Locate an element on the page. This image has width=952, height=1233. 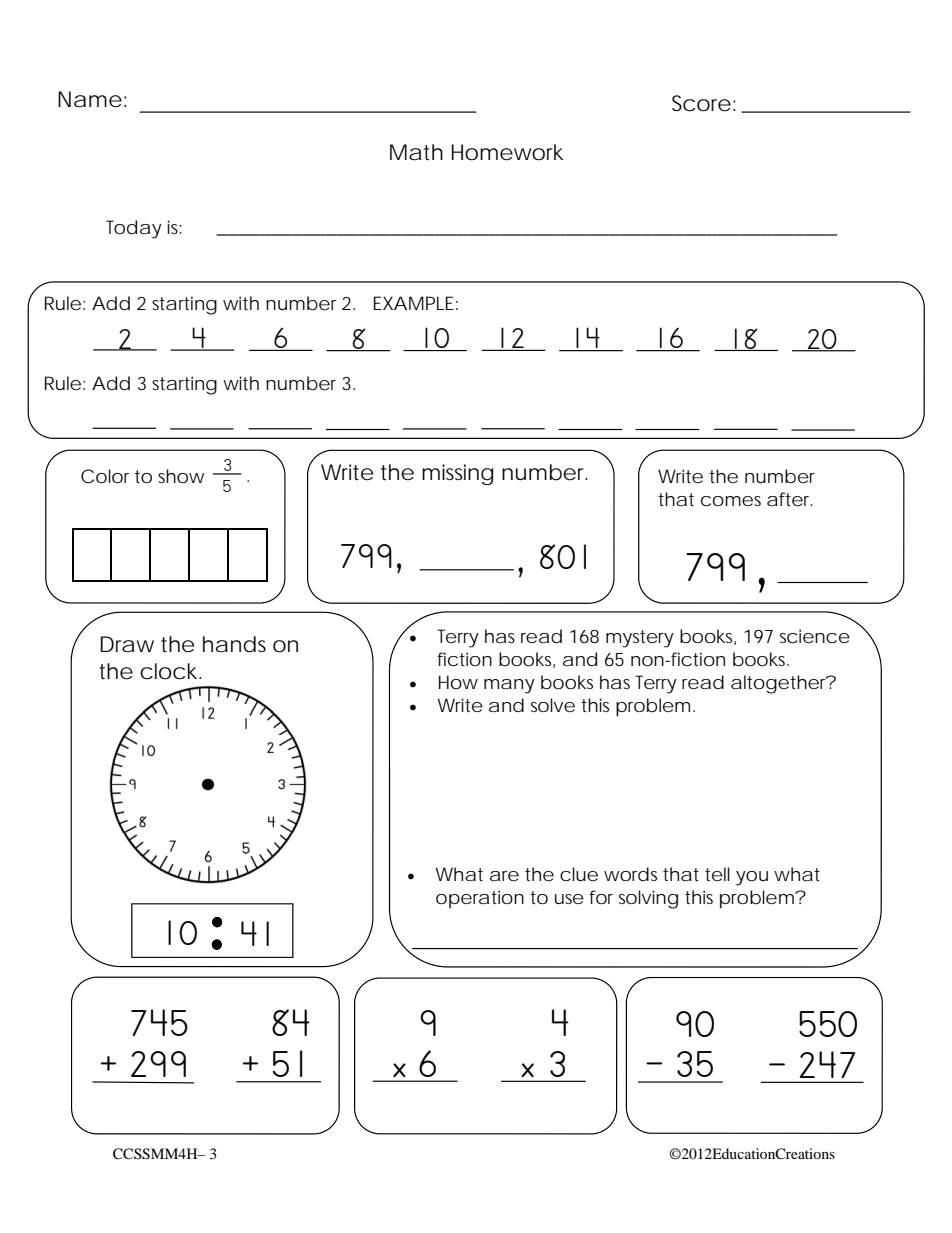
comes is located at coordinates (731, 501).
